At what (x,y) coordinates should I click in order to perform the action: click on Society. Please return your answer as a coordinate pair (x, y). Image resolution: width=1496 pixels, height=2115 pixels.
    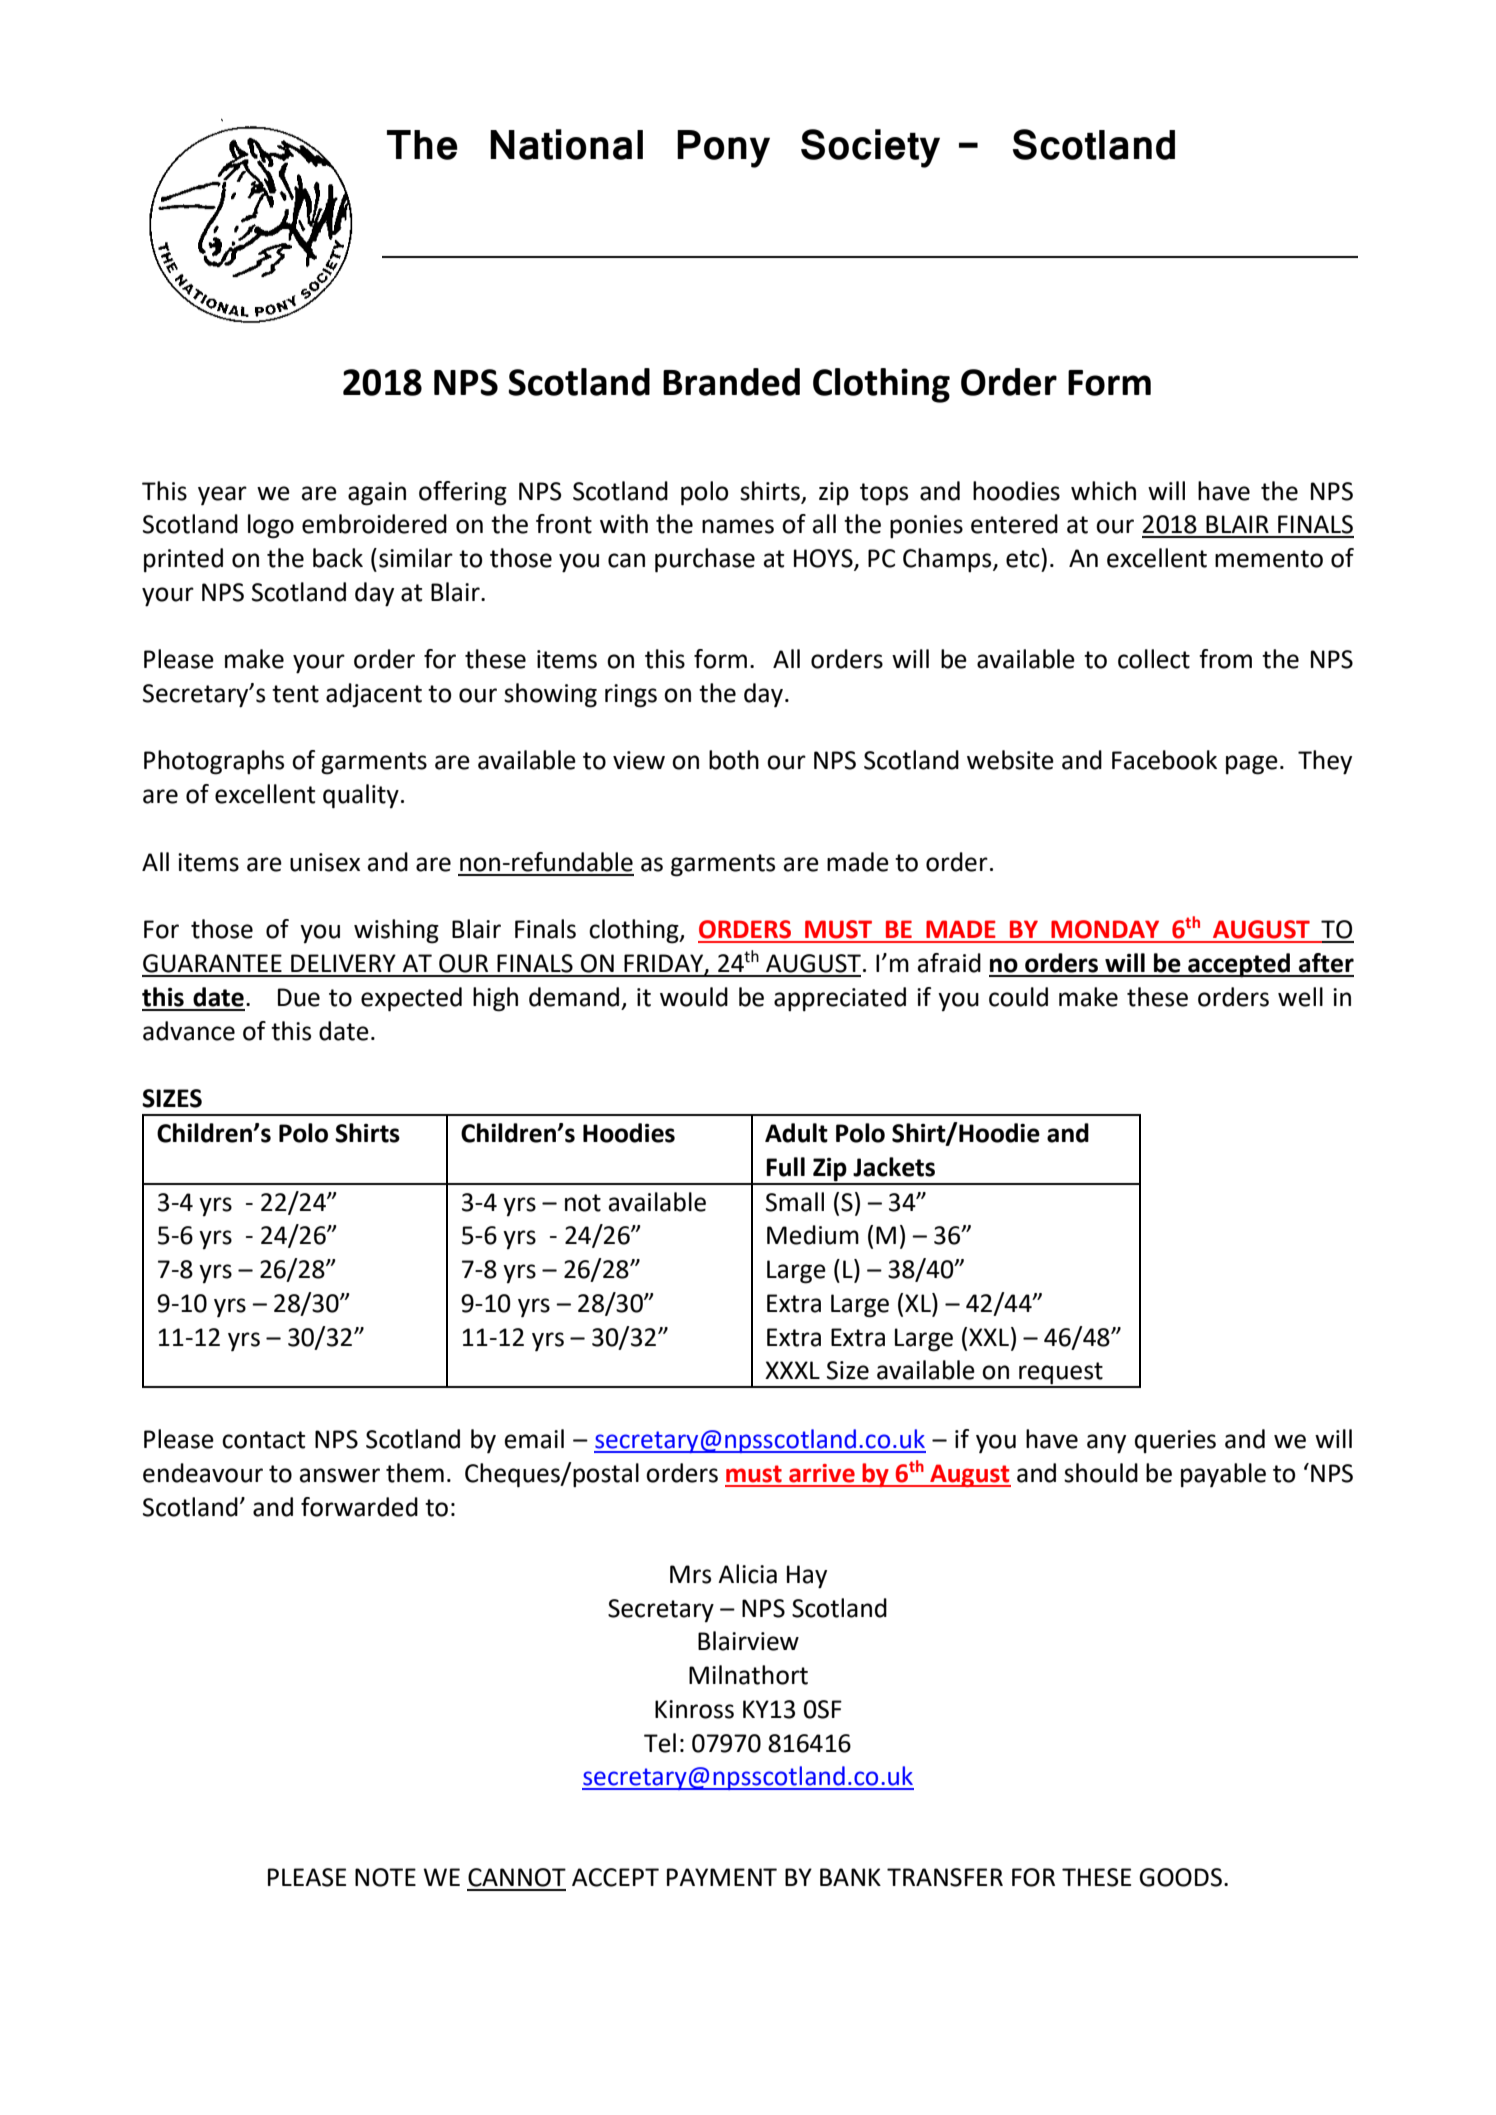
    Looking at the image, I should click on (870, 148).
